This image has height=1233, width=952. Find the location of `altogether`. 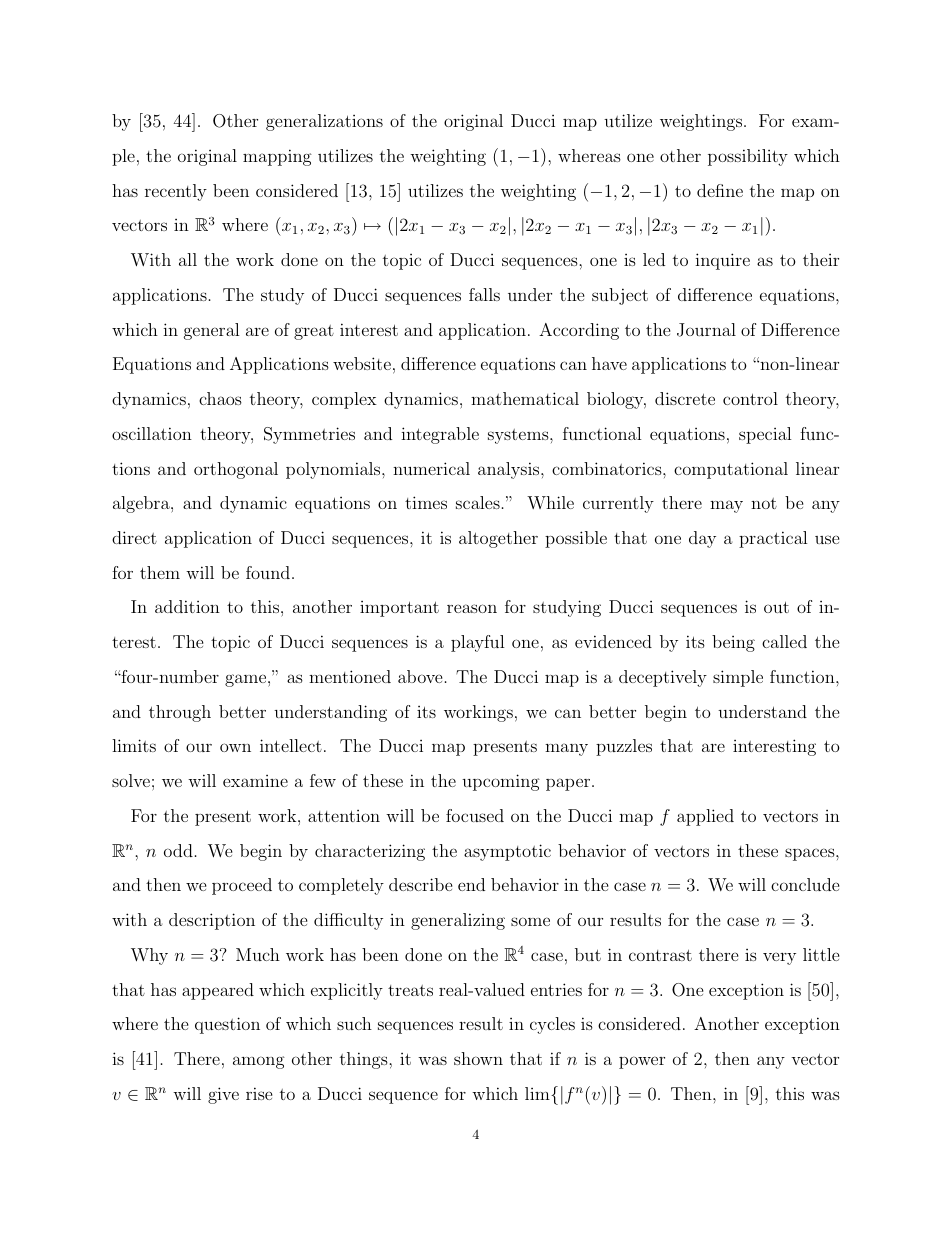

altogether is located at coordinates (498, 539).
